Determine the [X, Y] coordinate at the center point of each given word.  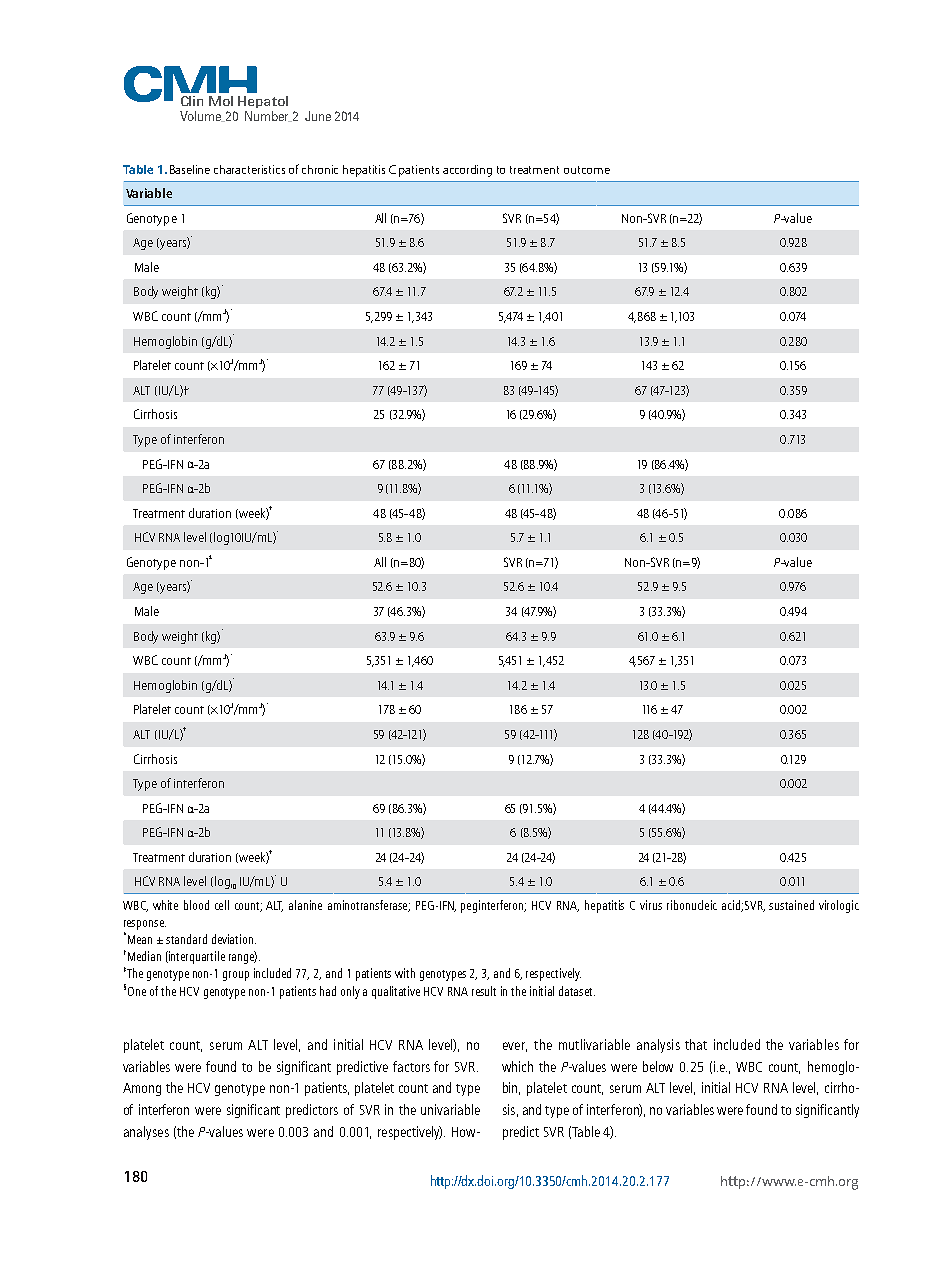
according [467, 171]
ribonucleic [692, 905]
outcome [587, 170]
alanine [305, 905]
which [517, 1066]
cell [222, 905]
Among [142, 1089]
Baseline [190, 169]
